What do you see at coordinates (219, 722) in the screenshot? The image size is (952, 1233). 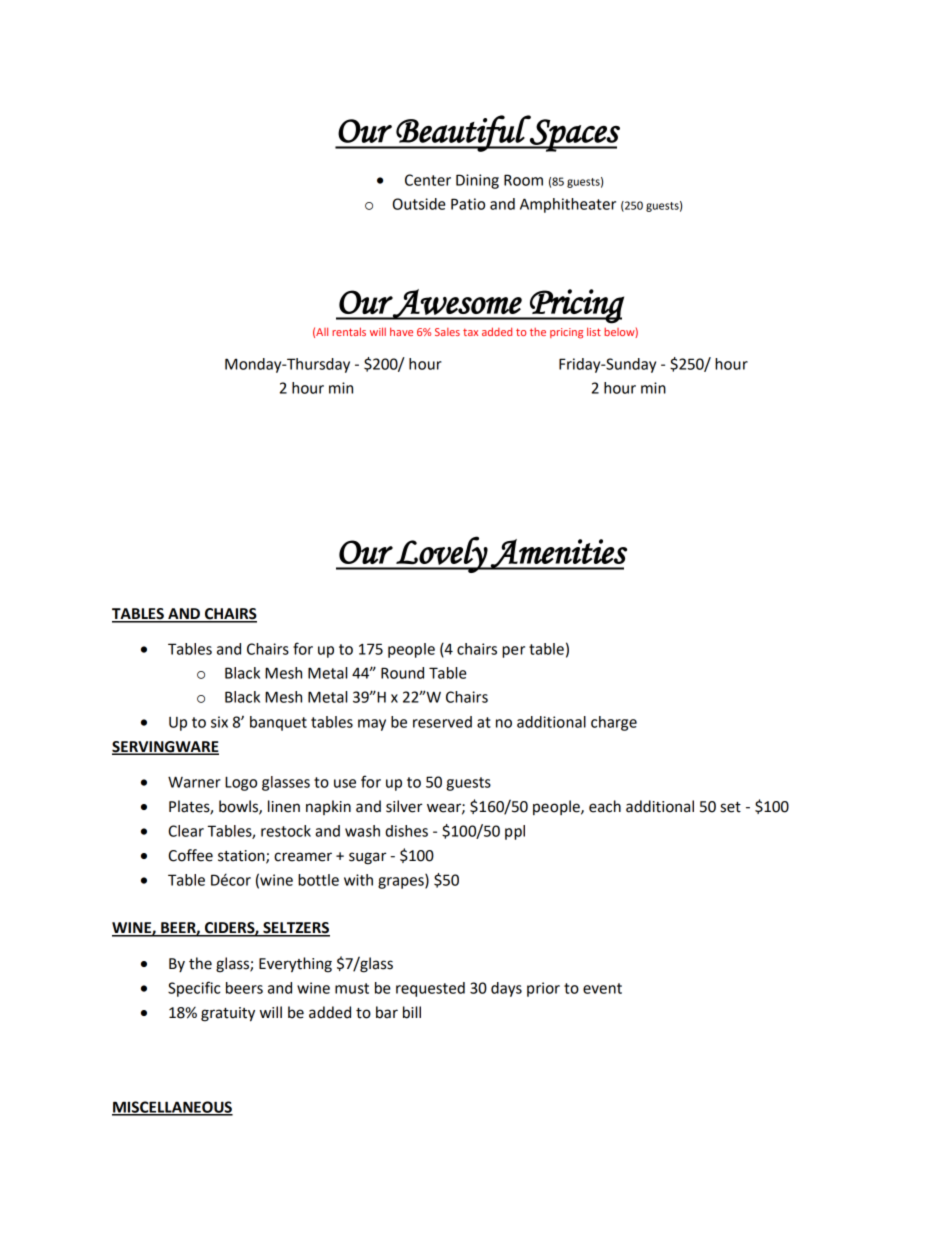 I see `six` at bounding box center [219, 722].
